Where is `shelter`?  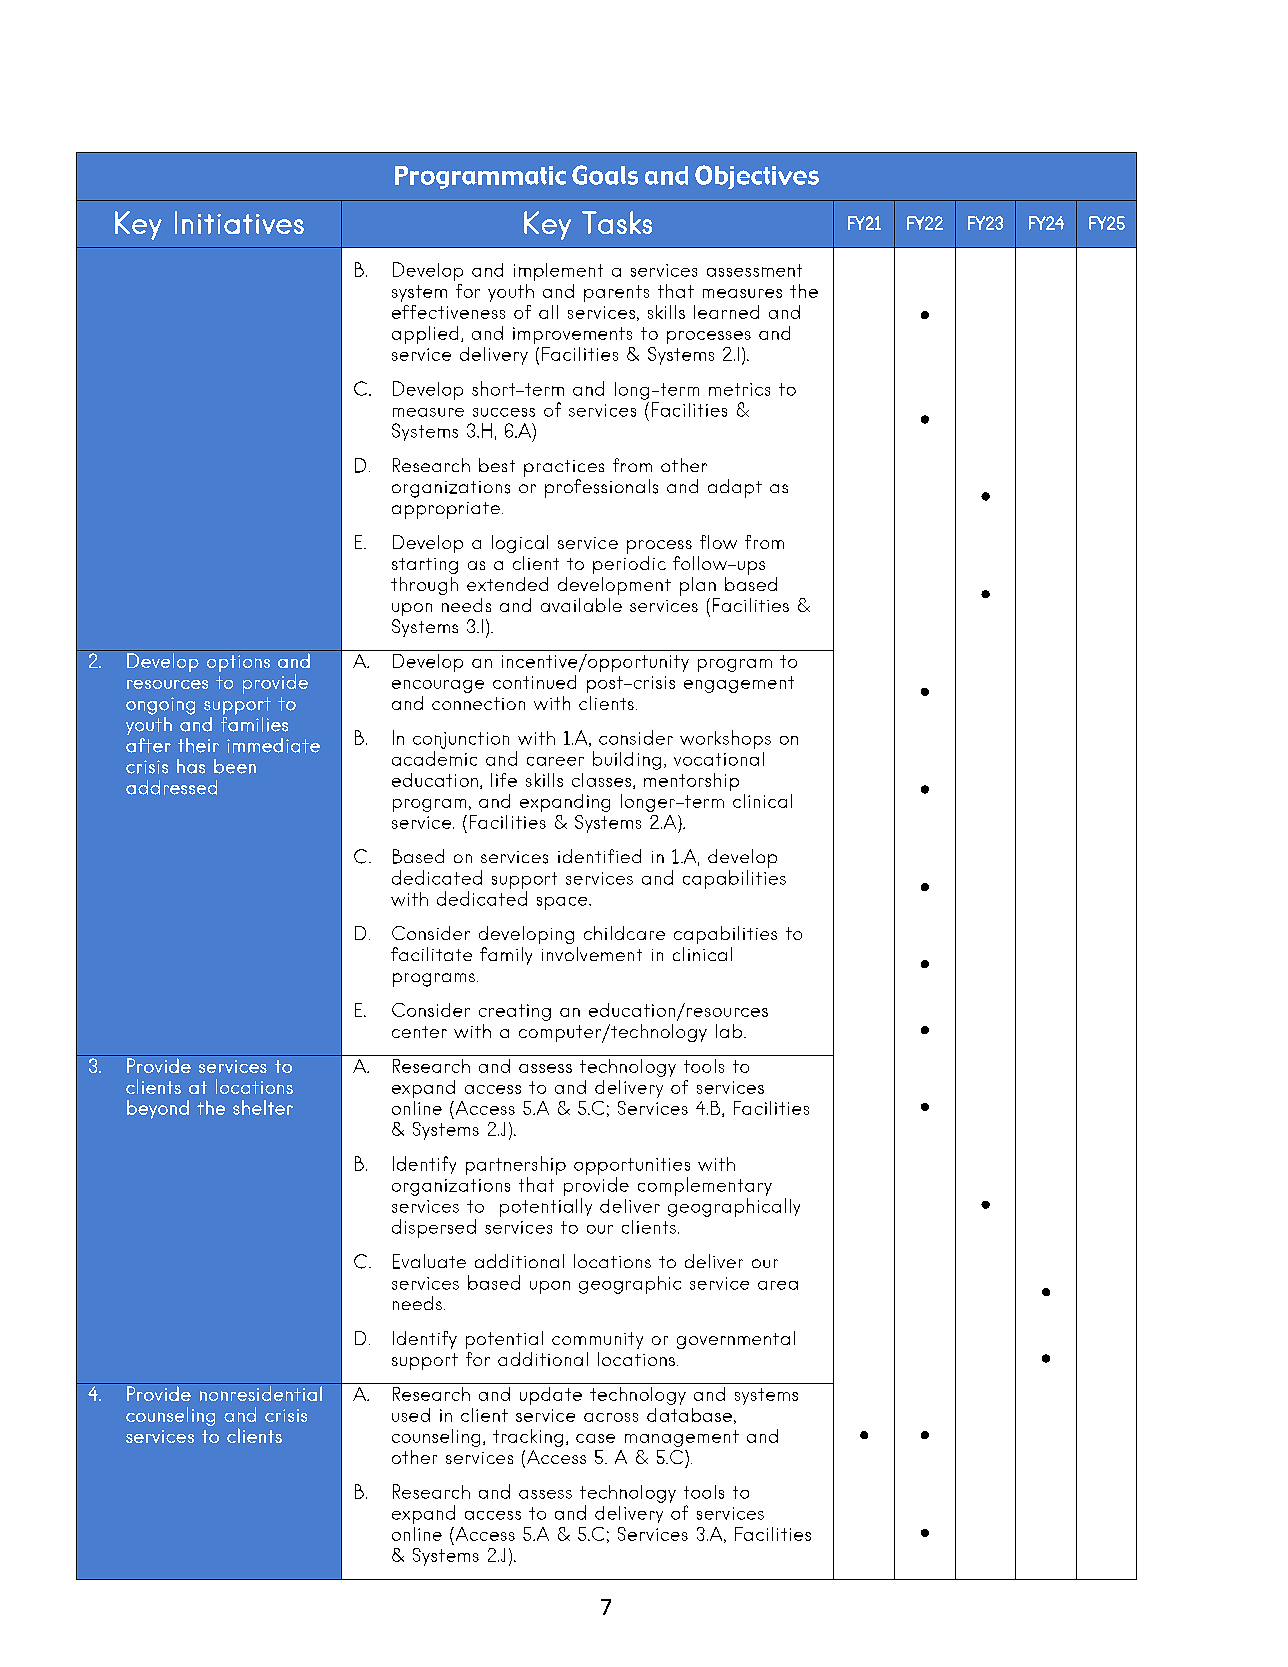 shelter is located at coordinates (263, 1107).
